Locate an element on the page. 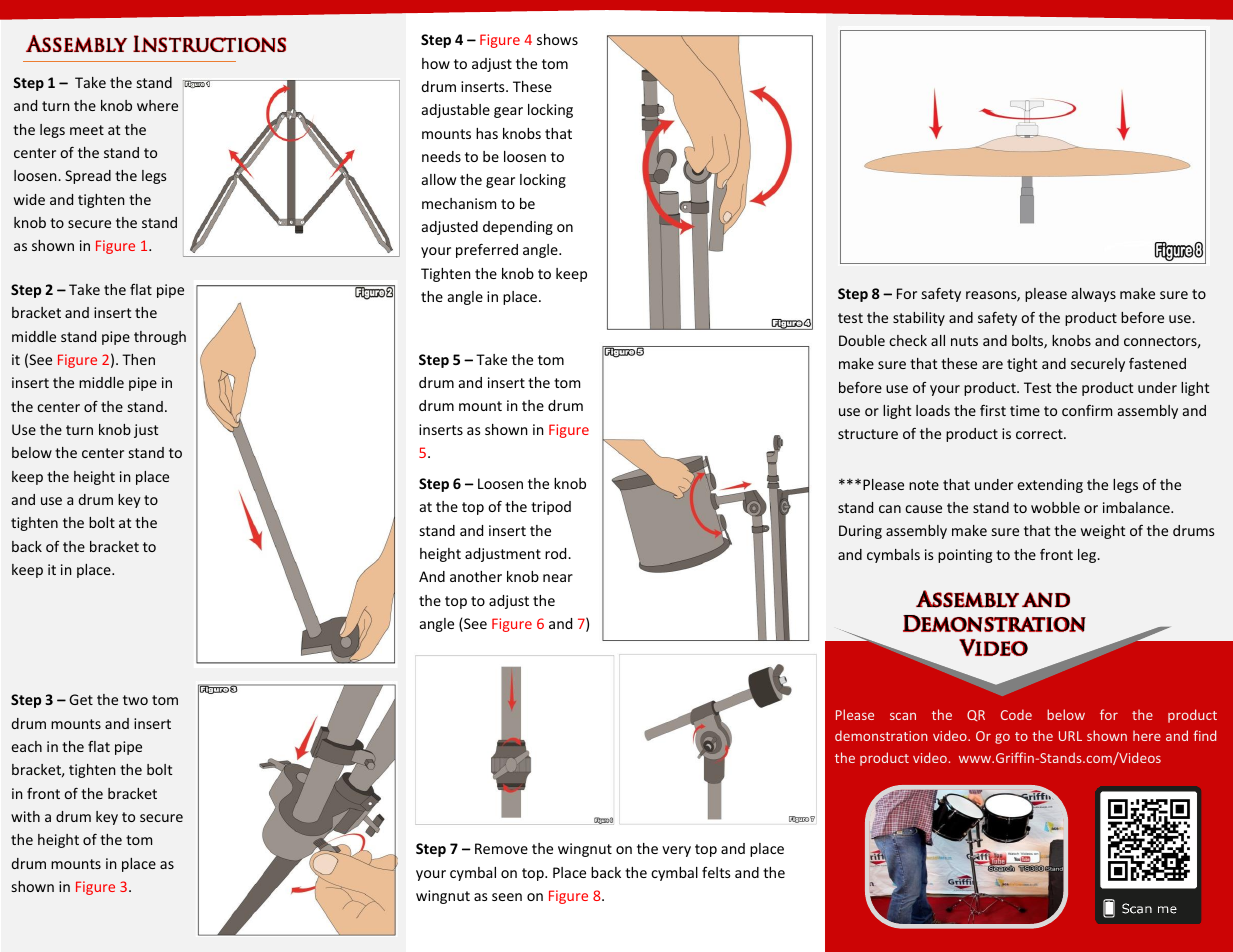  has is located at coordinates (487, 133).
